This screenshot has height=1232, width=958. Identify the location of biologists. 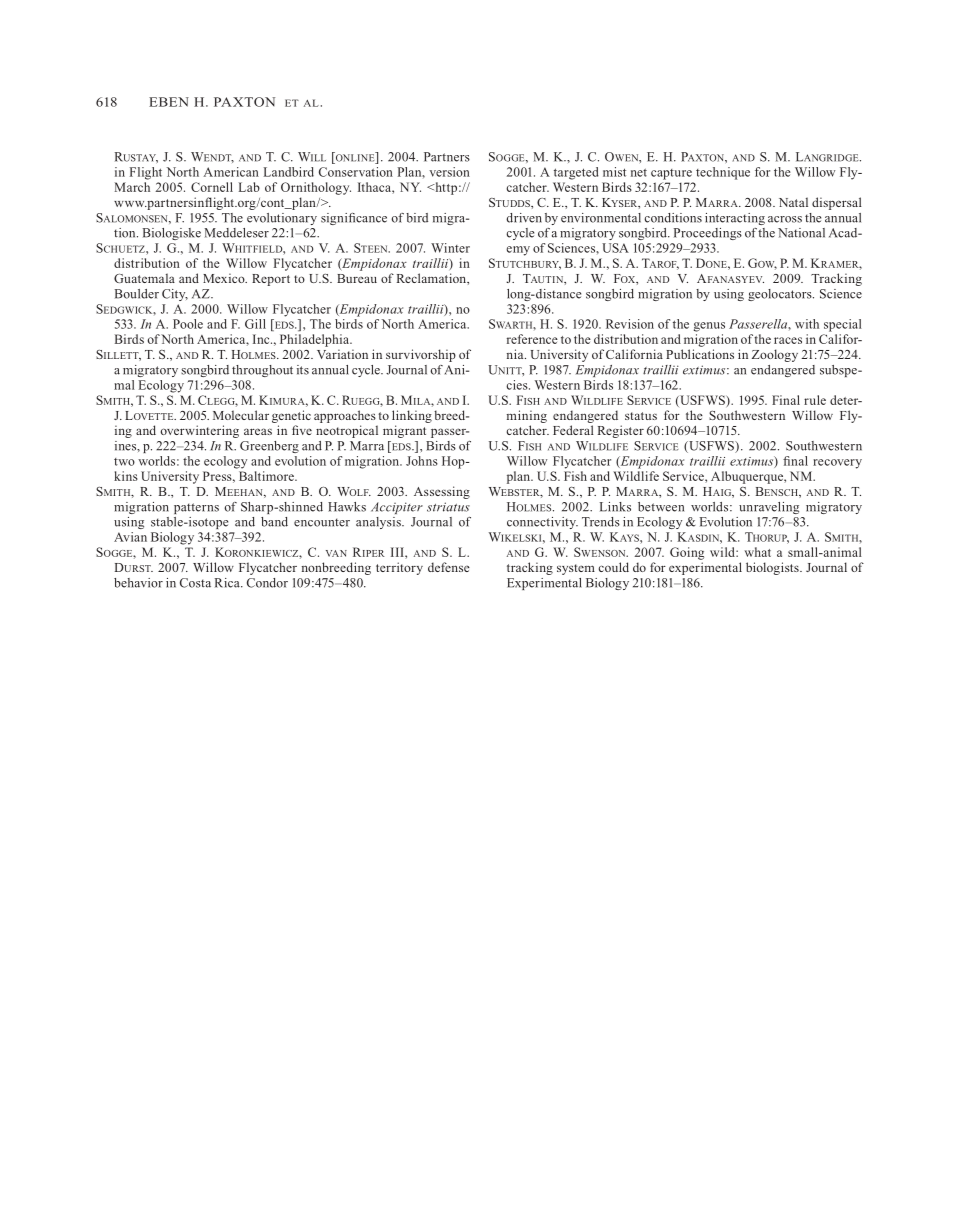
(773, 568).
